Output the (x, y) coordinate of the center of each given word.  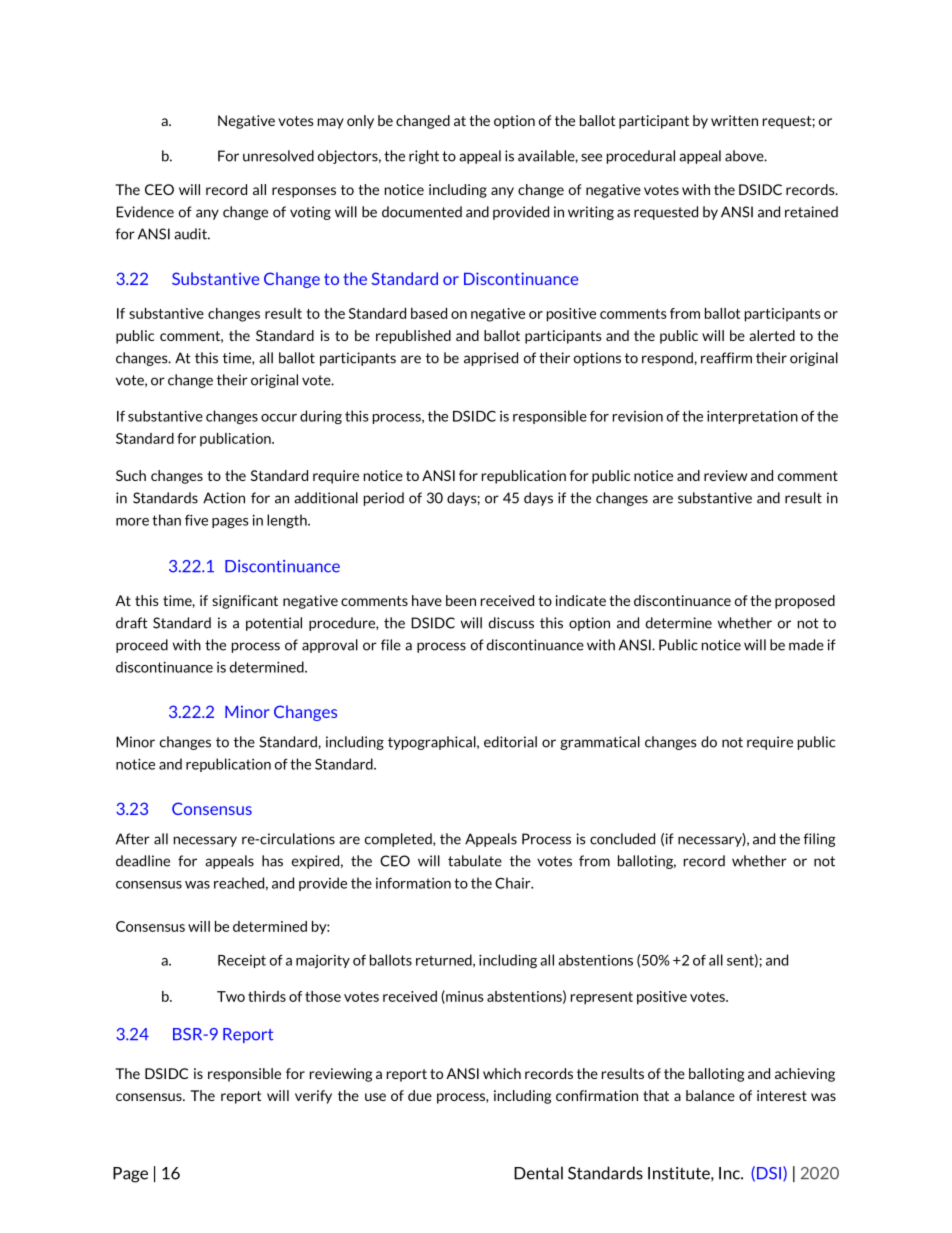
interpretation (752, 417)
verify (313, 1097)
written (734, 120)
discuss (511, 623)
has (272, 861)
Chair (514, 883)
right (424, 157)
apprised (491, 359)
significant (245, 602)
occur (279, 418)
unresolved (278, 156)
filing (819, 840)
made (806, 645)
